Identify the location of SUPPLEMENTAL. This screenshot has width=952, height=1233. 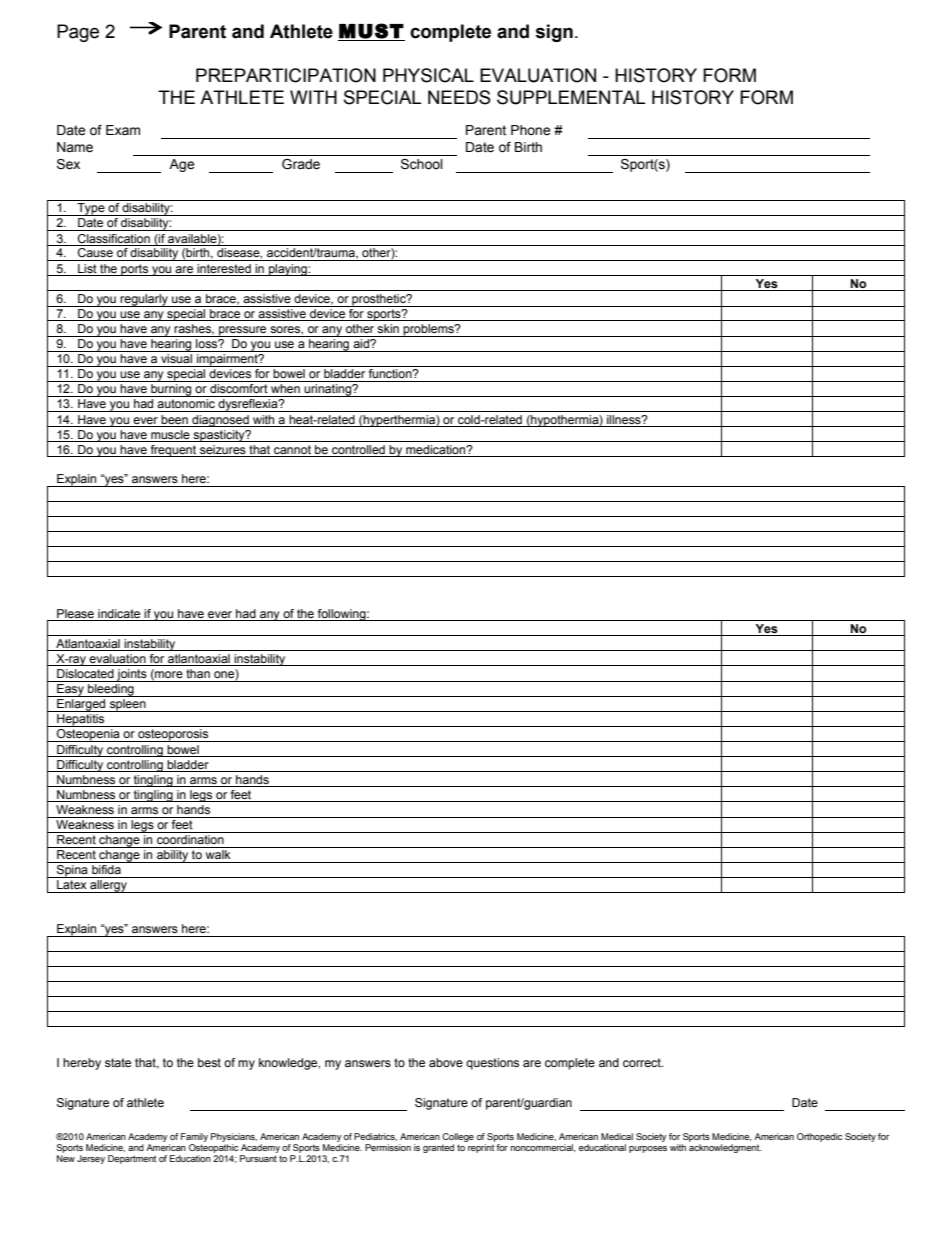
(571, 97).
